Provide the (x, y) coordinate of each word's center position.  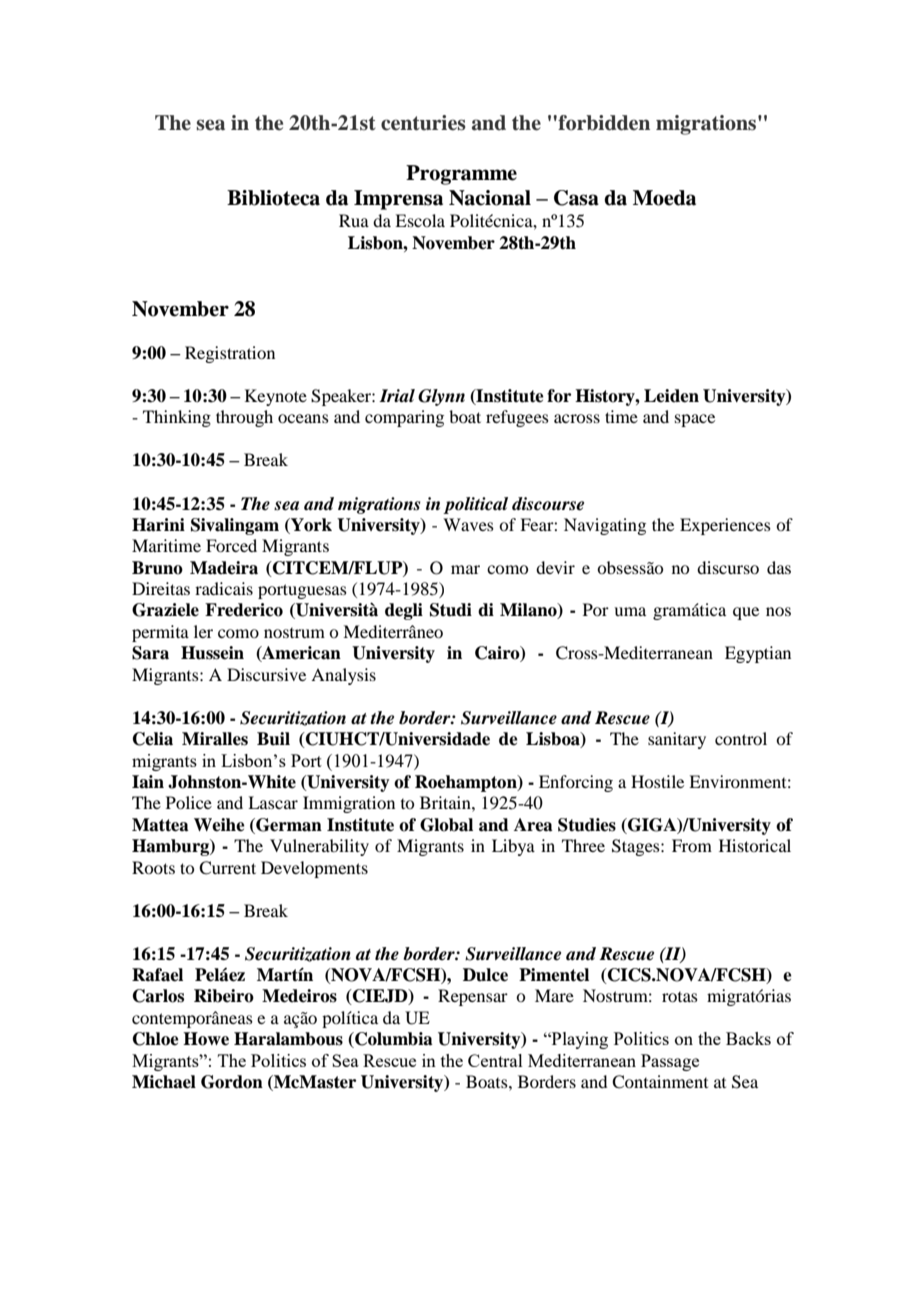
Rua (354, 220)
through (244, 418)
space (695, 420)
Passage (670, 1062)
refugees (517, 418)
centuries (423, 123)
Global (446, 825)
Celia (153, 739)
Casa (576, 198)
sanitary (677, 740)
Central (495, 1060)
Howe (206, 1039)
